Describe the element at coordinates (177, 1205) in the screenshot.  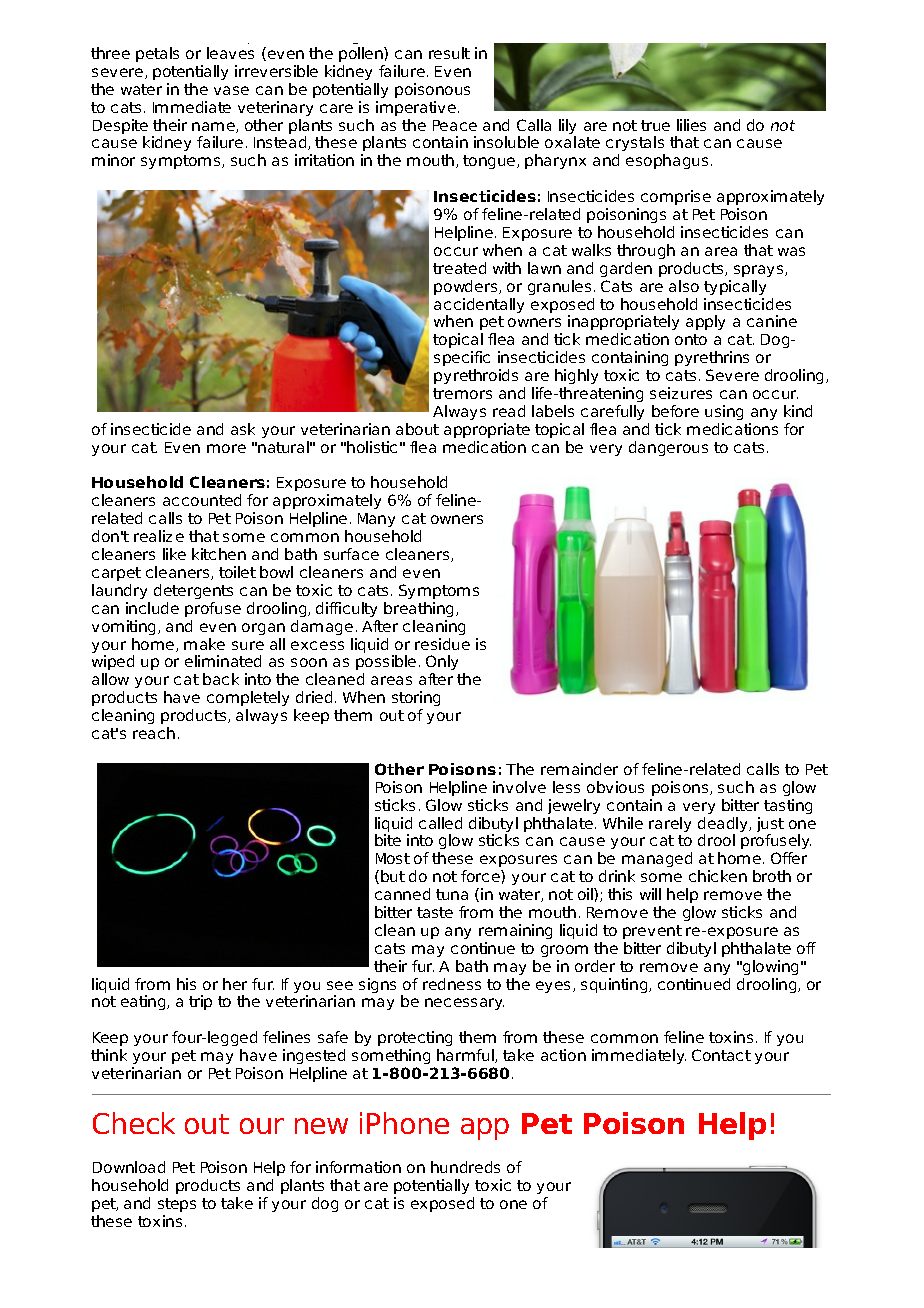
I see `steps` at that location.
